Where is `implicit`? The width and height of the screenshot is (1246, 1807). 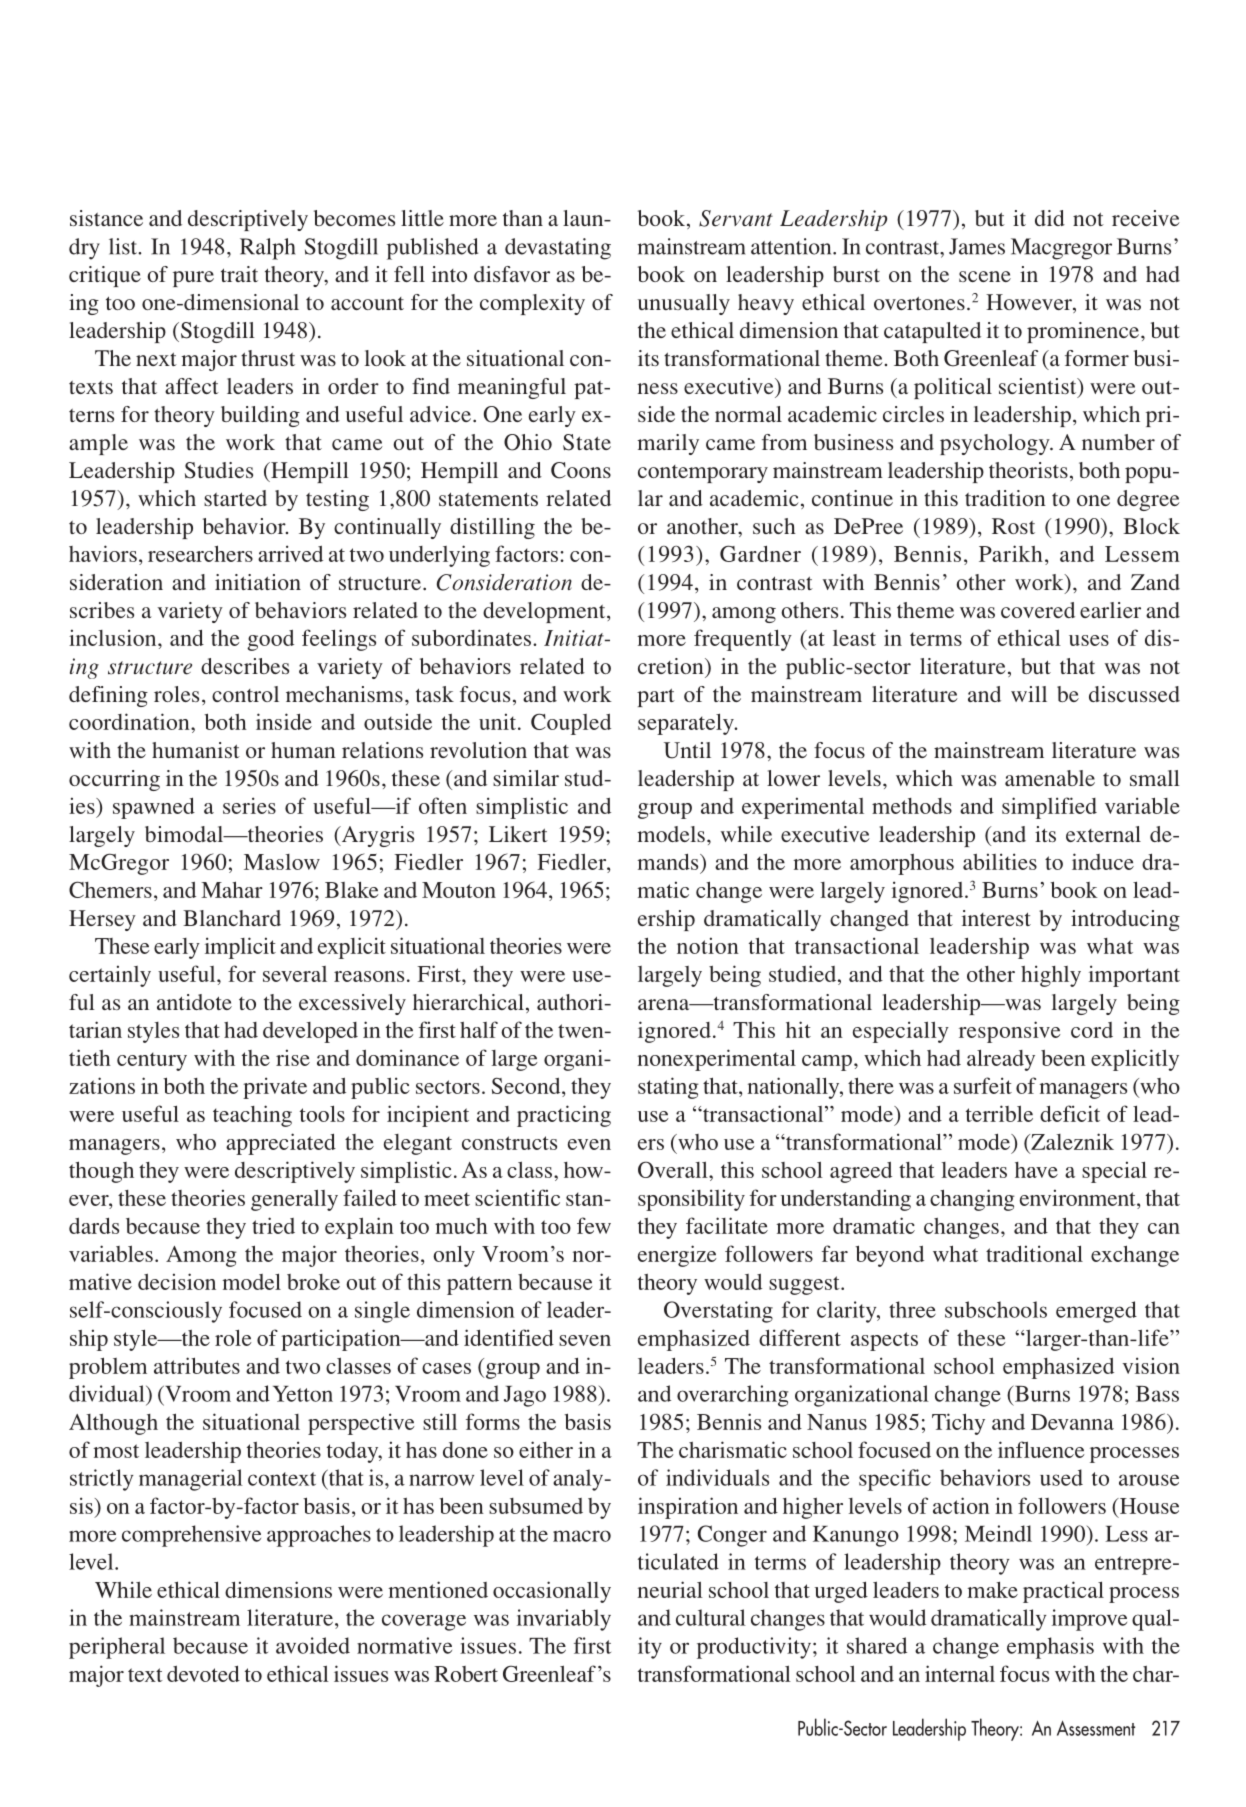
implicit is located at coordinates (240, 948).
